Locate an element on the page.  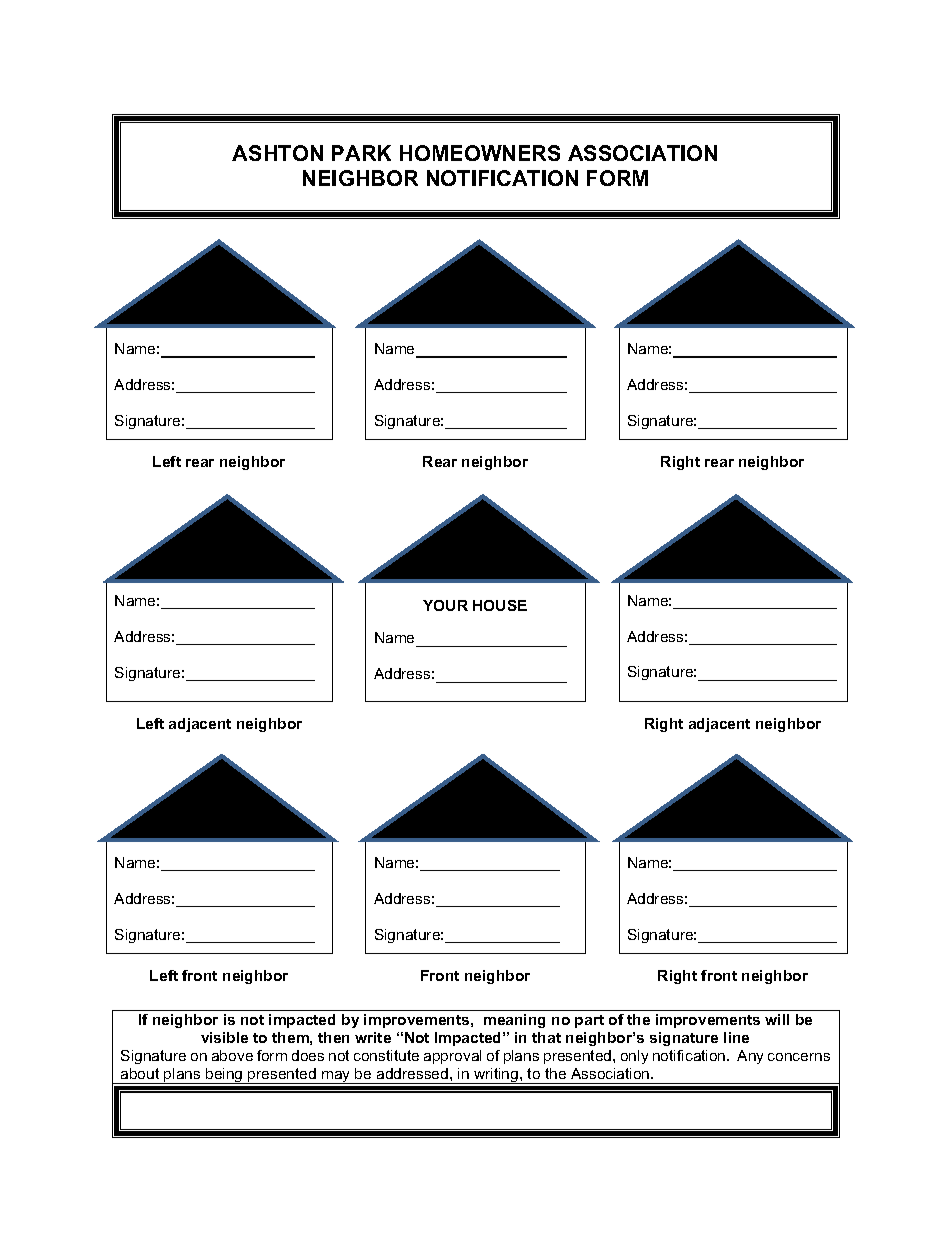
YOUR is located at coordinates (445, 605).
